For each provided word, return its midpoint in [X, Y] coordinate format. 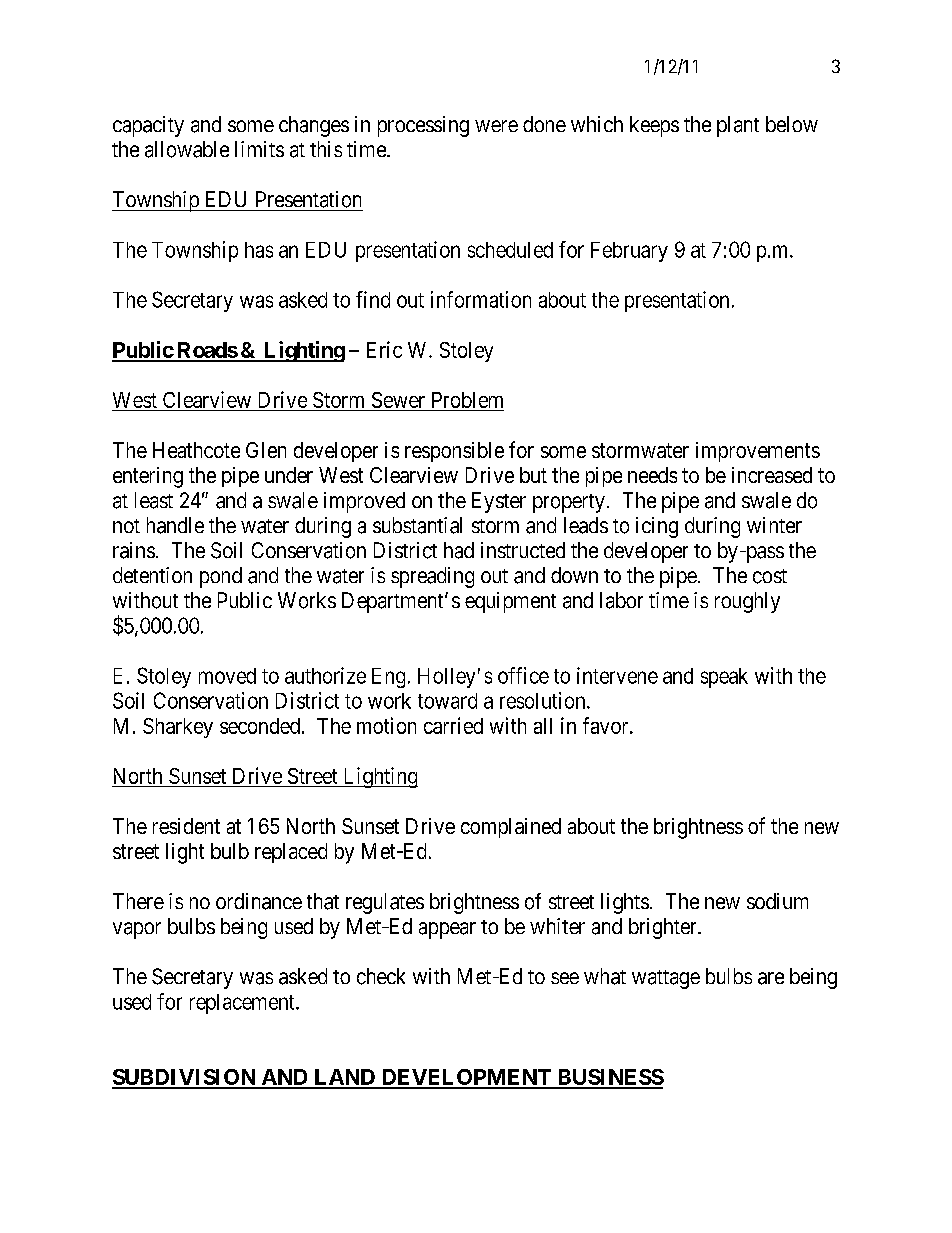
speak [724, 678]
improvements [758, 452]
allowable [187, 149]
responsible [454, 452]
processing [423, 126]
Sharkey [178, 728]
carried [453, 725]
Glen [266, 450]
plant [738, 126]
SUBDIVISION [185, 1078]
